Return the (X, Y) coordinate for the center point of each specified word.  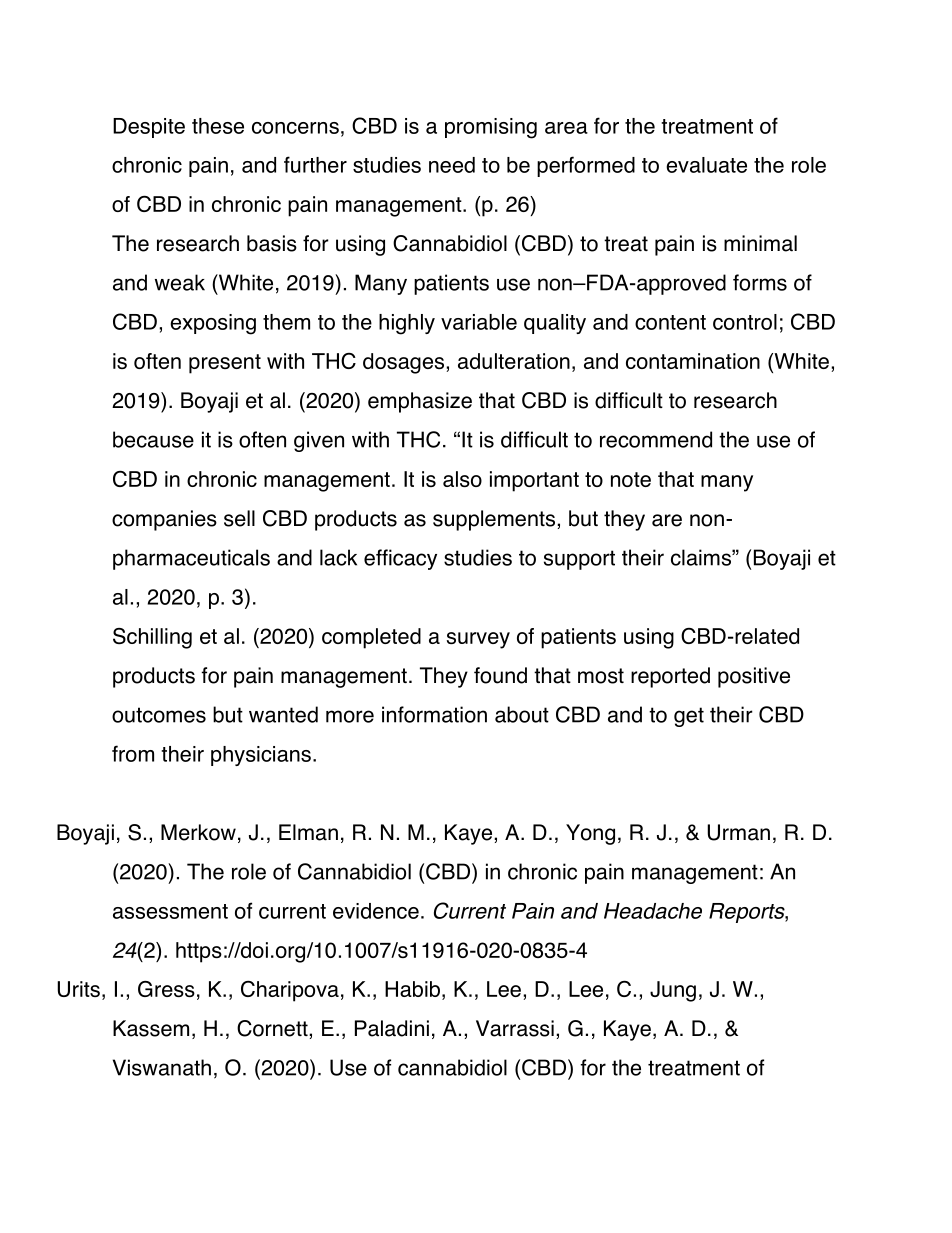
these (218, 126)
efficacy (400, 559)
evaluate (706, 165)
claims (702, 557)
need (452, 165)
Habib (412, 989)
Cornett (273, 1028)
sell (239, 518)
